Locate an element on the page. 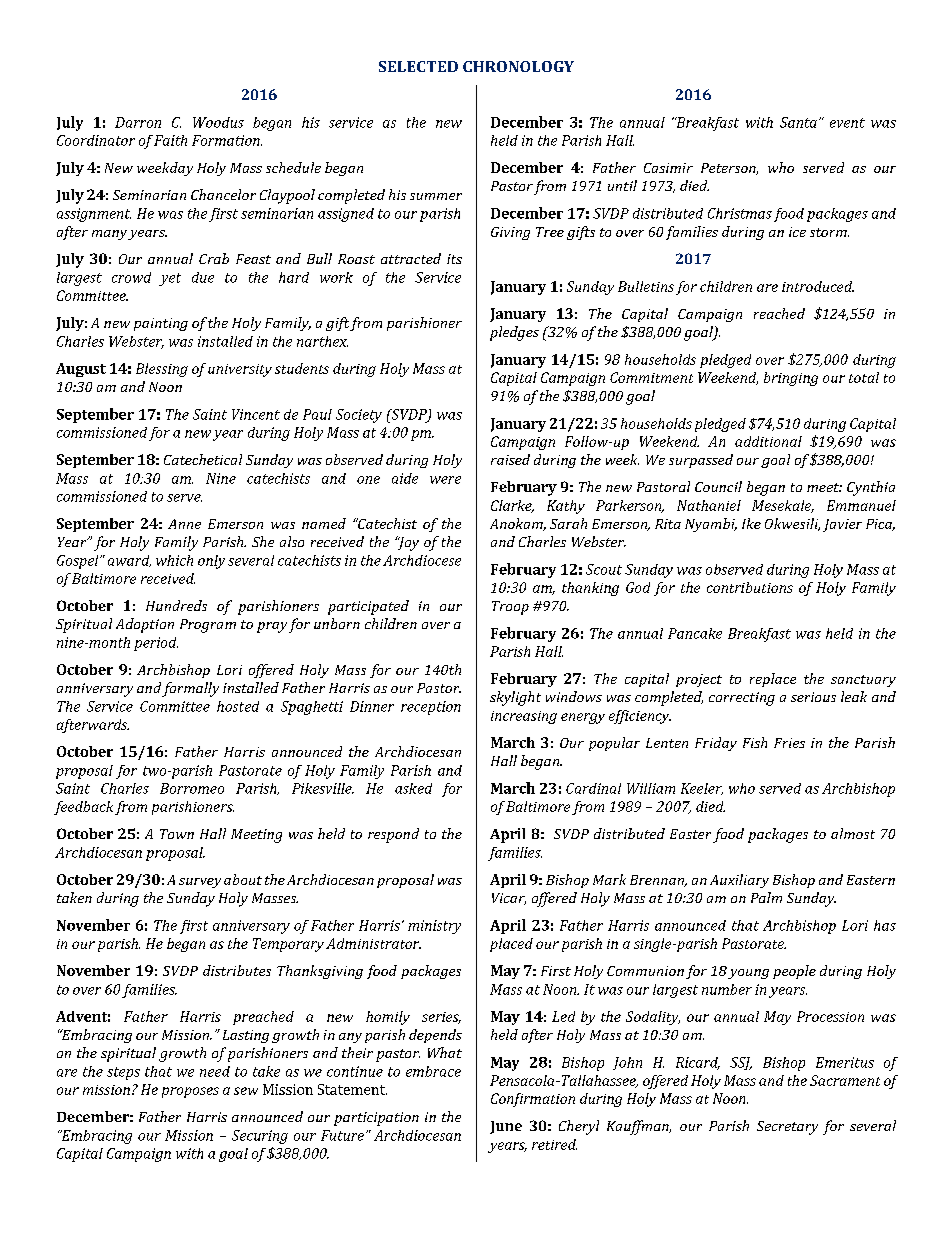 This page has width=952, height=1233. bringing is located at coordinates (791, 379).
